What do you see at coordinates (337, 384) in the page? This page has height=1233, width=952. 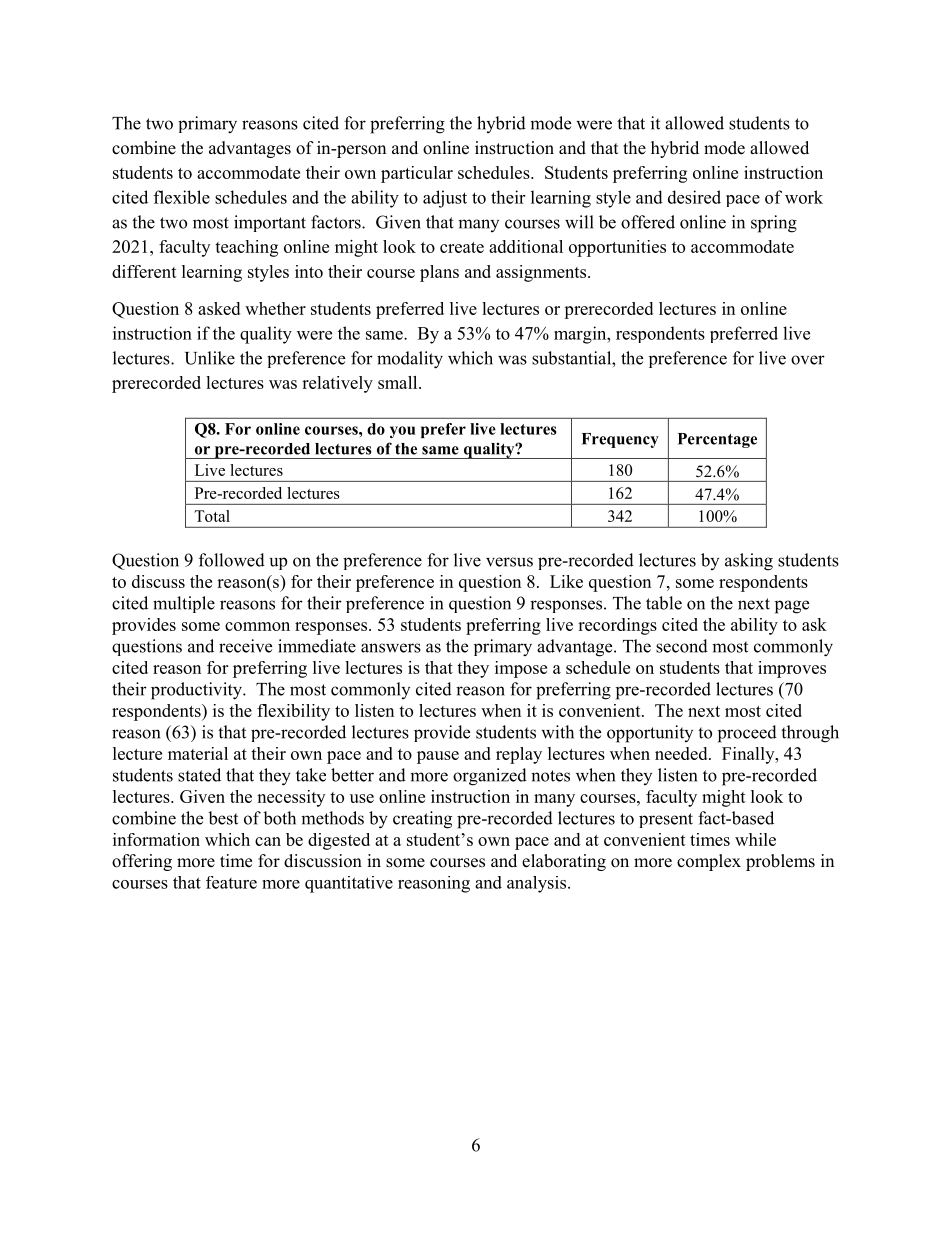 I see `relatively` at bounding box center [337, 384].
